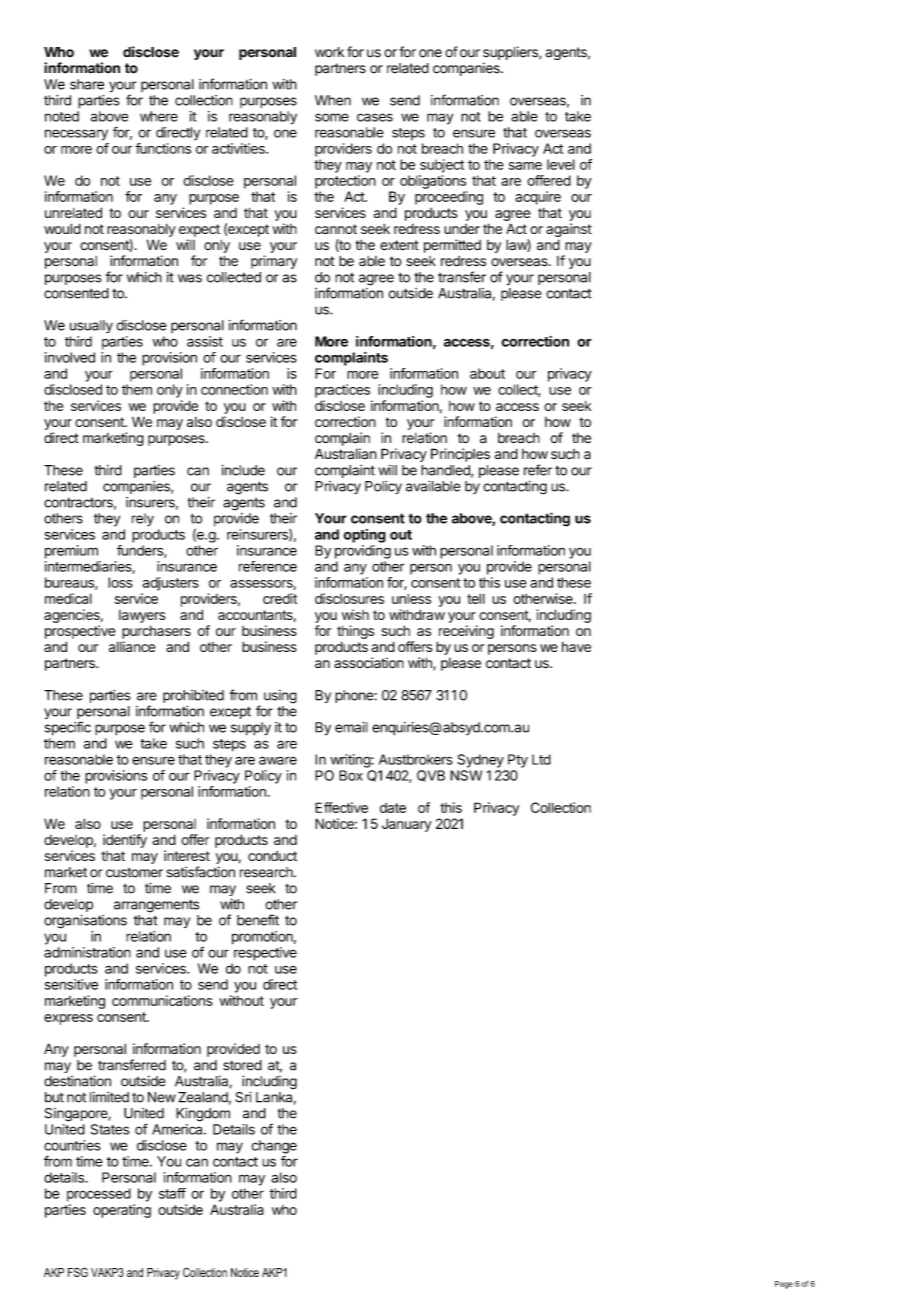 The image size is (924, 1308). Describe the element at coordinates (122, 1211) in the document. I see `operating` at that location.
